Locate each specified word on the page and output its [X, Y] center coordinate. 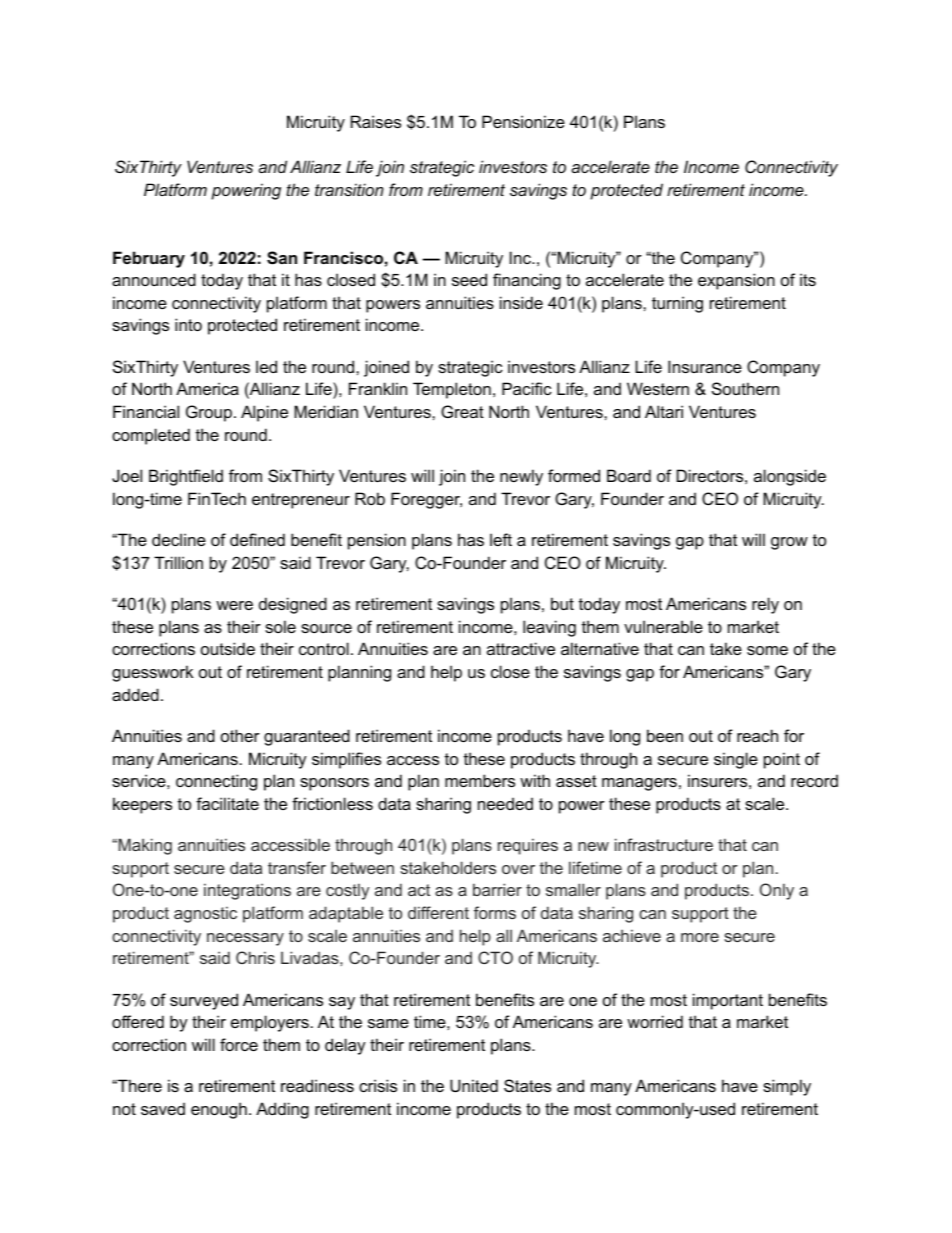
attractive [521, 648]
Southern [745, 388]
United [474, 1085]
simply [787, 1087]
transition [349, 189]
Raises [376, 121]
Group [209, 413]
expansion [736, 281]
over [518, 869]
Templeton [452, 390]
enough [219, 1110]
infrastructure [664, 844]
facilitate [227, 803]
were [234, 605]
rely [765, 605]
